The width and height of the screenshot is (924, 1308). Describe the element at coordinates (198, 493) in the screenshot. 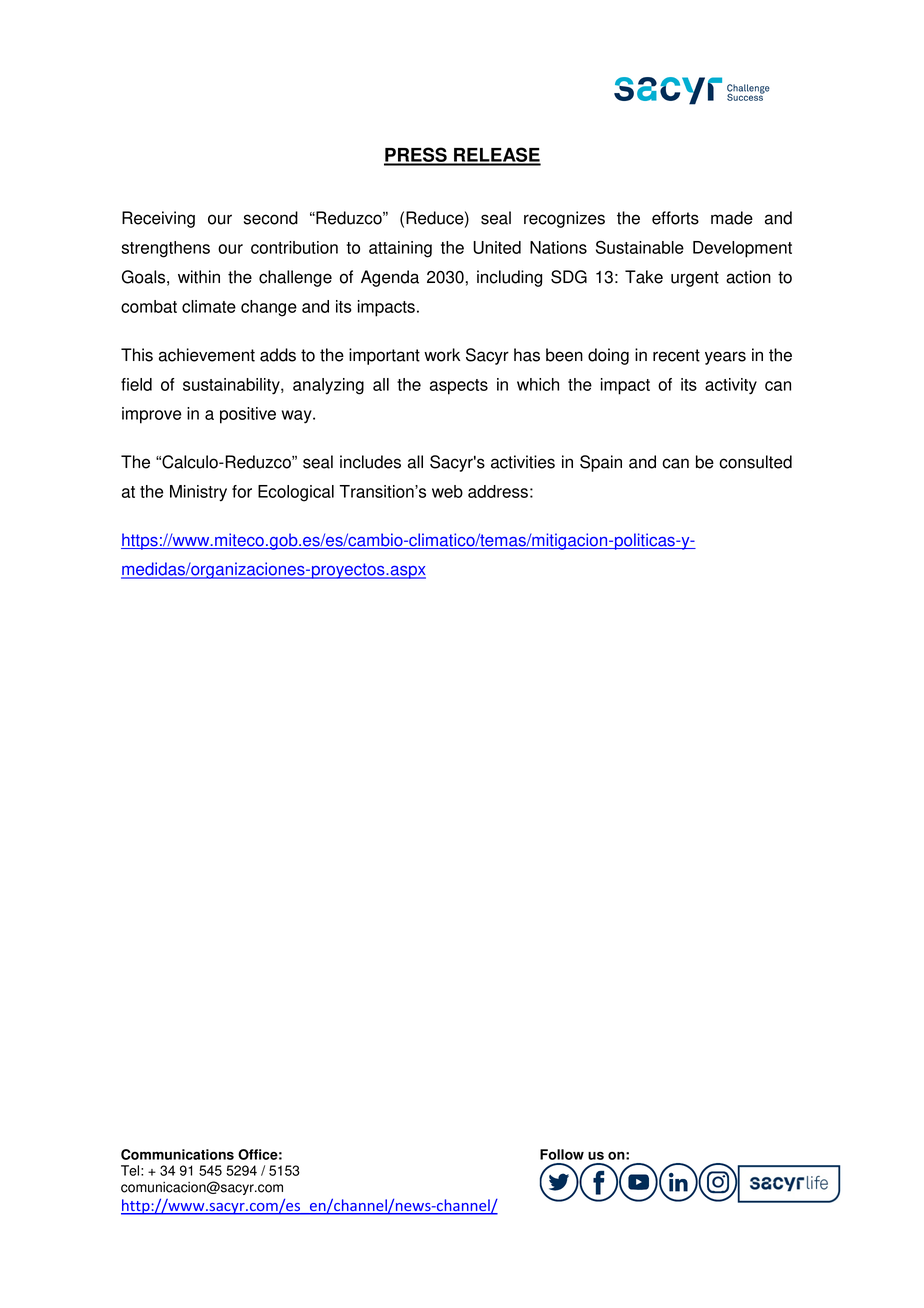

I see `Ministry` at that location.
